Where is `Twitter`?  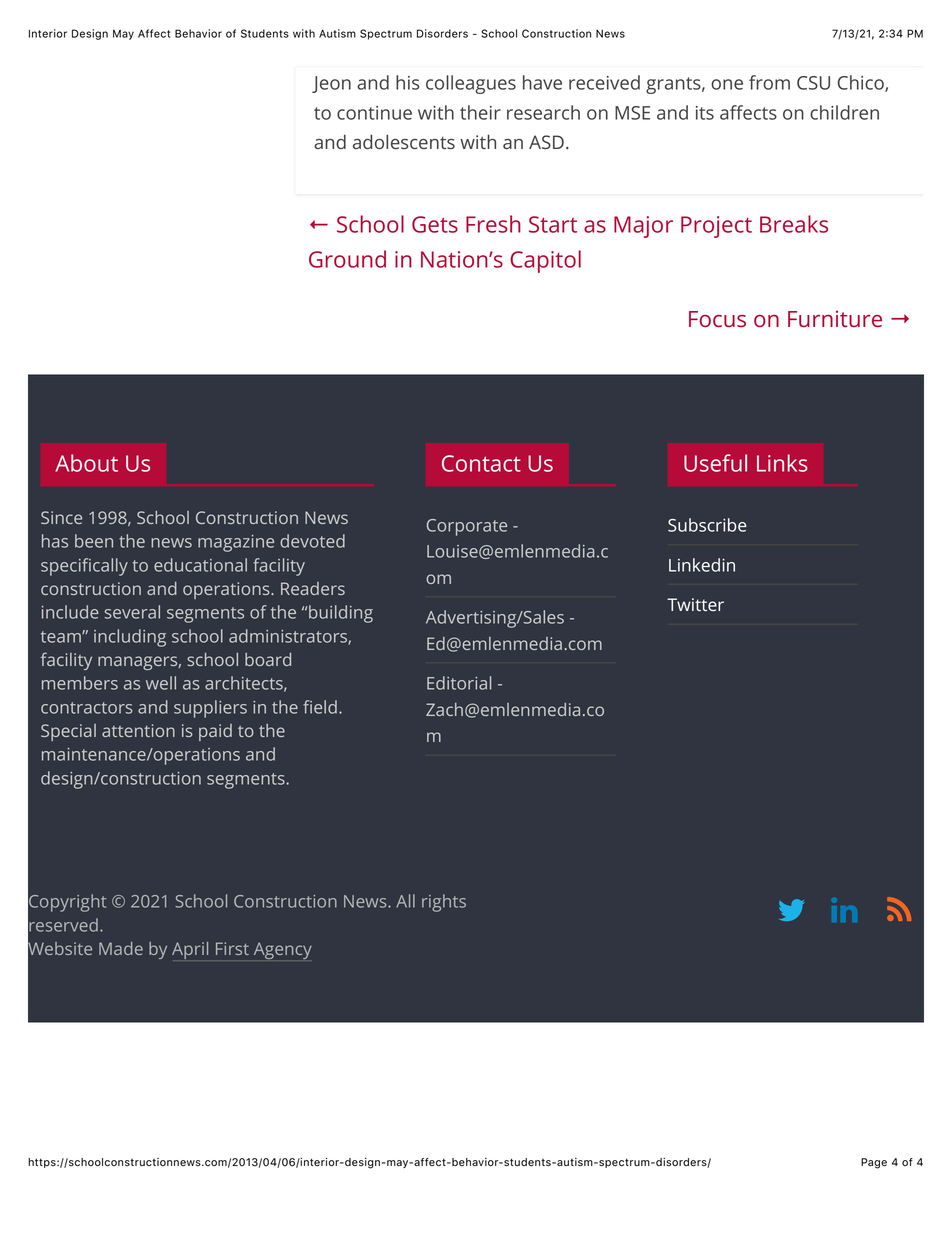 Twitter is located at coordinates (695, 604).
